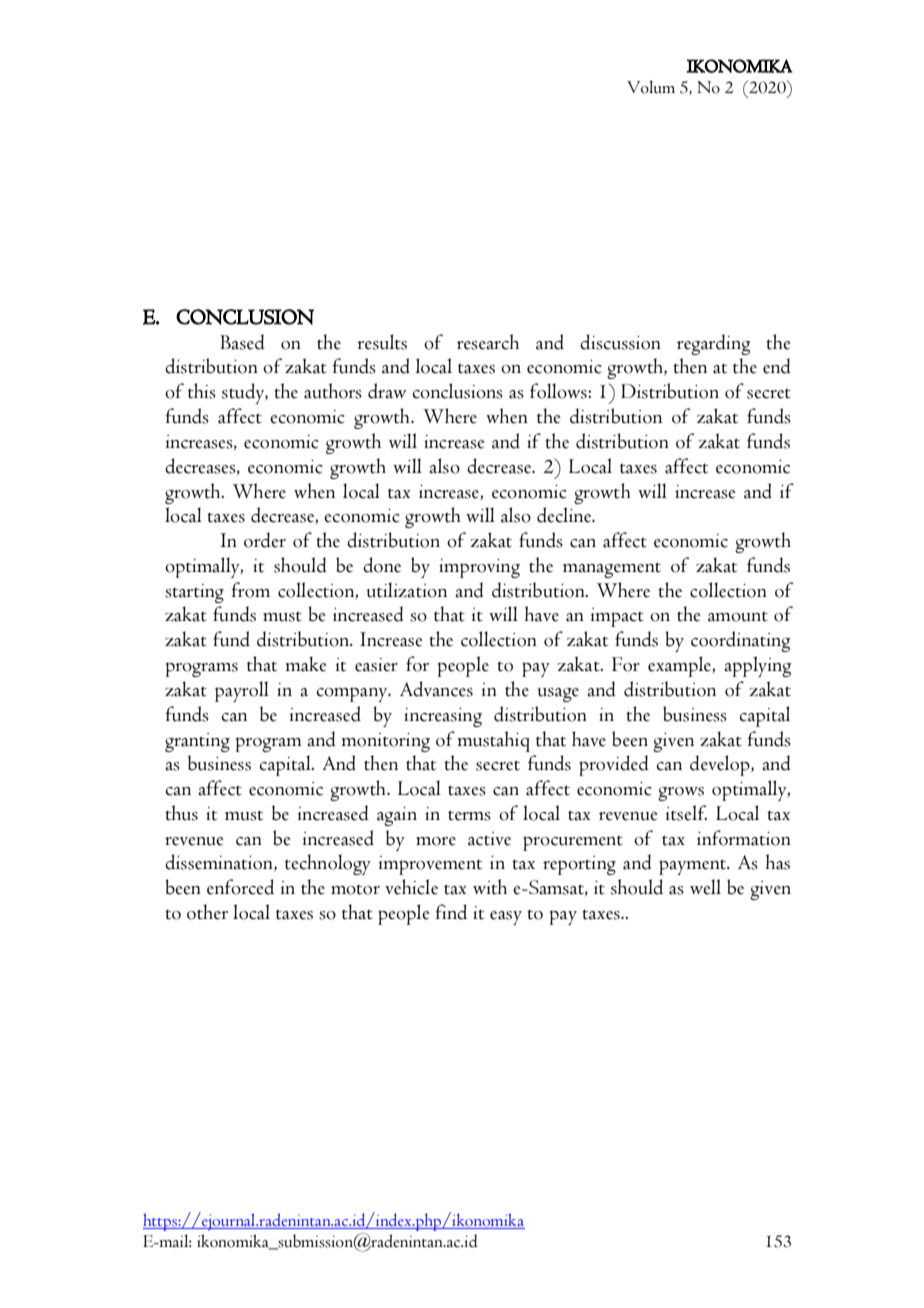 The height and width of the screenshot is (1308, 924). Describe the element at coordinates (490, 887) in the screenshot. I see `with` at that location.
